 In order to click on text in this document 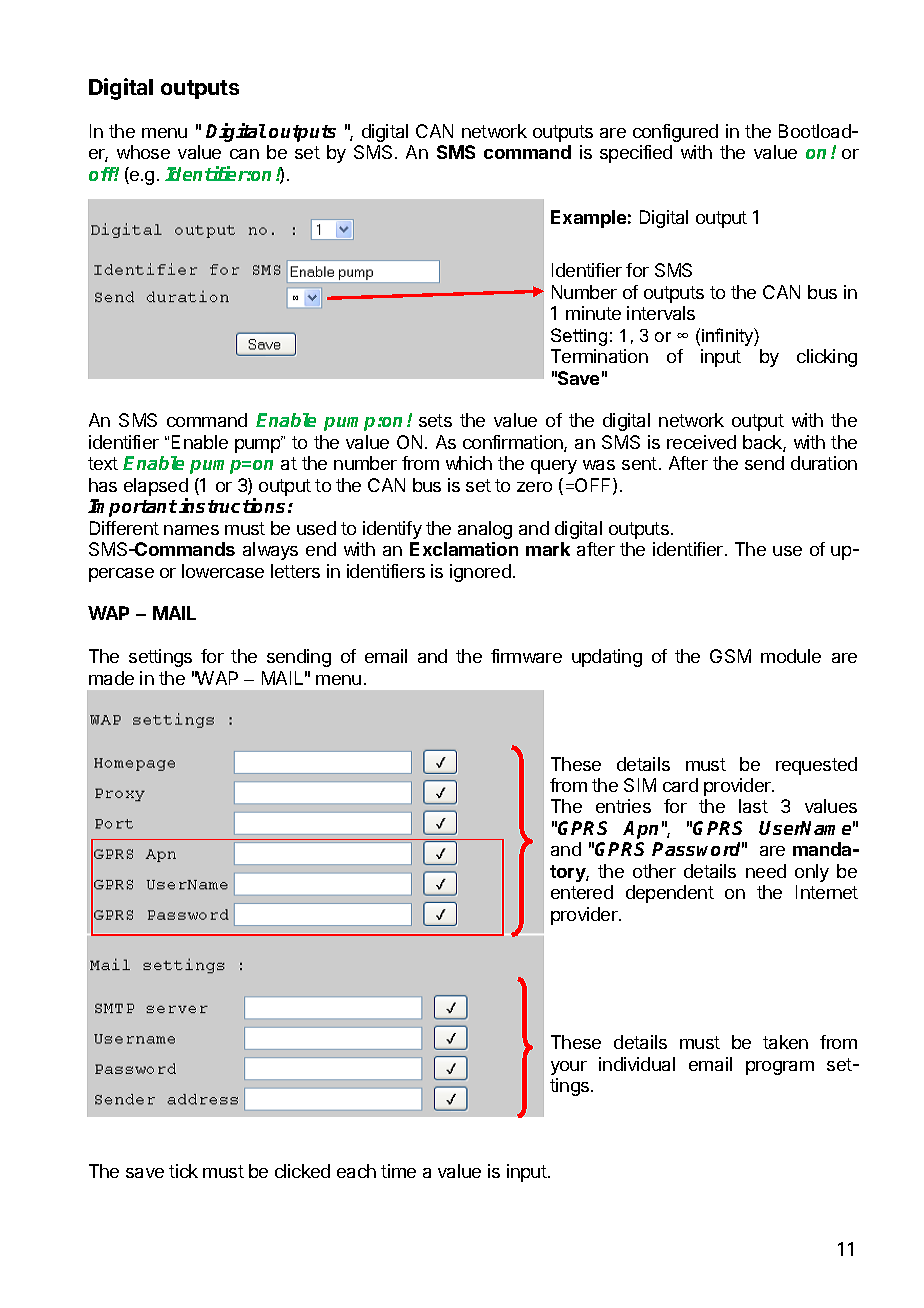, I will do `click(103, 463)`.
